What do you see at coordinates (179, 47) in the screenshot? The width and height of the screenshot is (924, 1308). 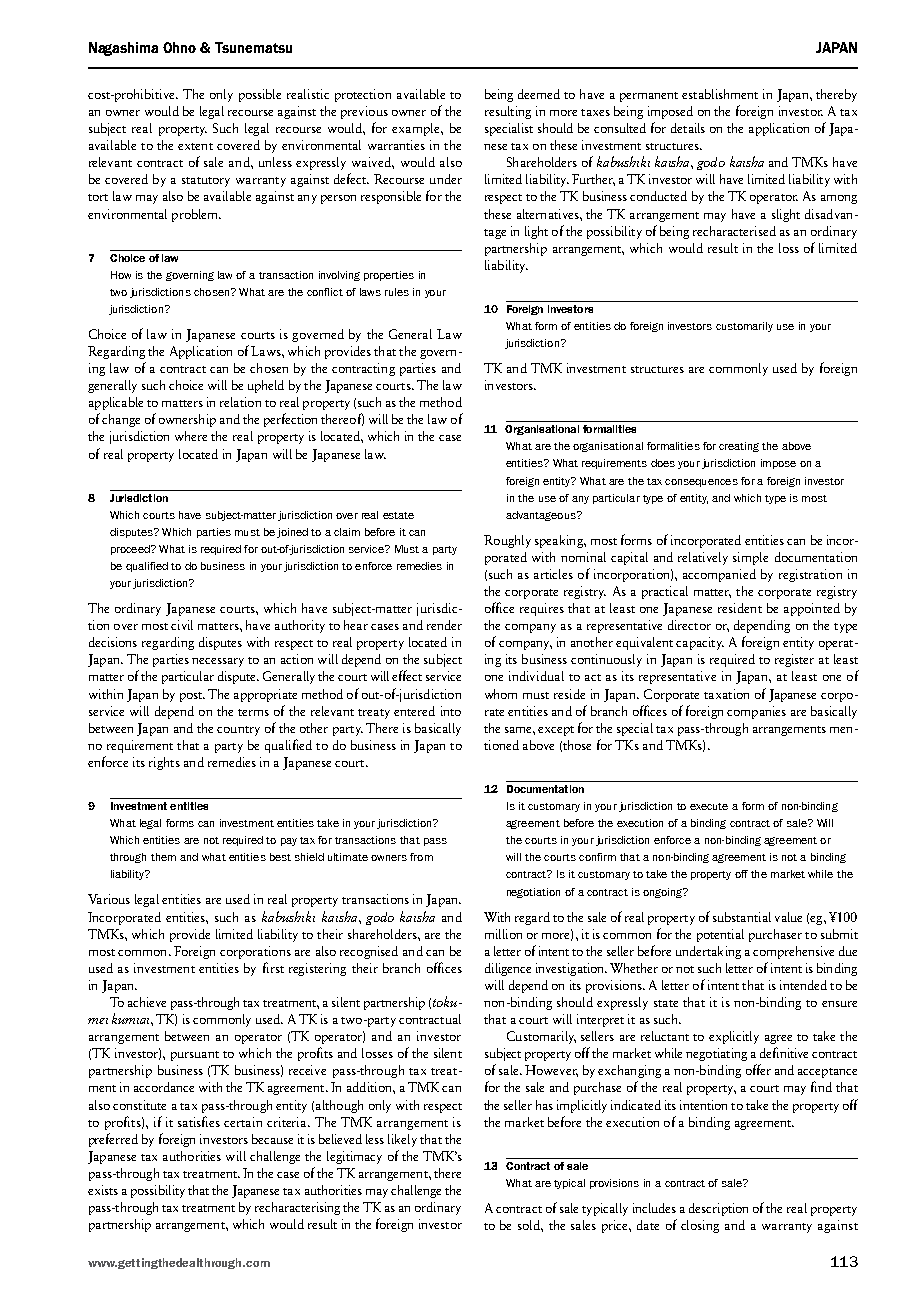 I see `Ohno` at bounding box center [179, 47].
